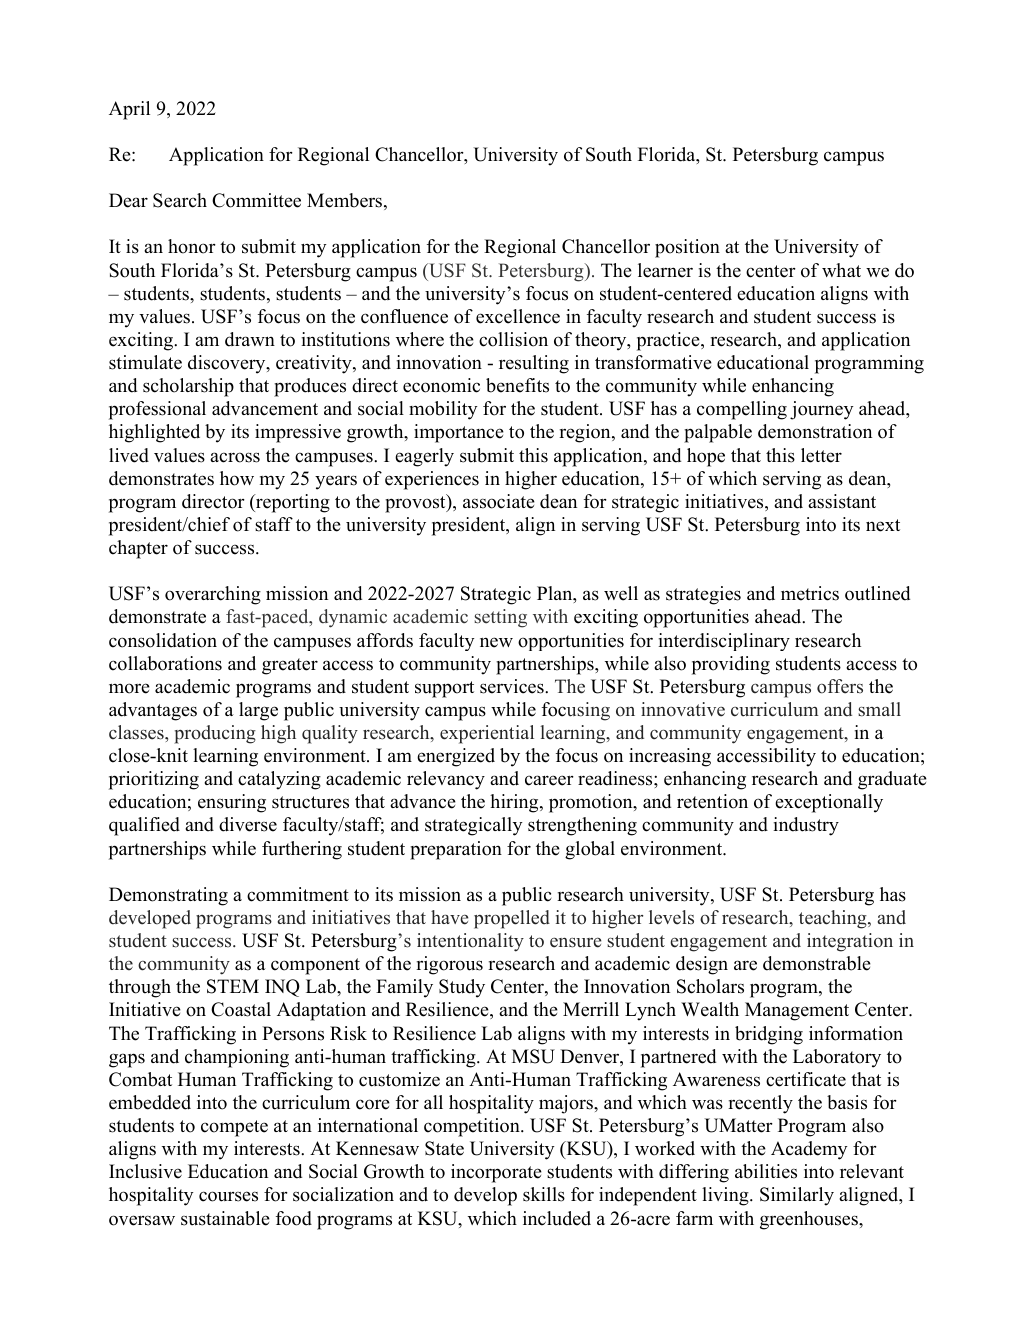 Image resolution: width=1026 pixels, height=1327 pixels. What do you see at coordinates (256, 200) in the document?
I see `Committee` at bounding box center [256, 200].
